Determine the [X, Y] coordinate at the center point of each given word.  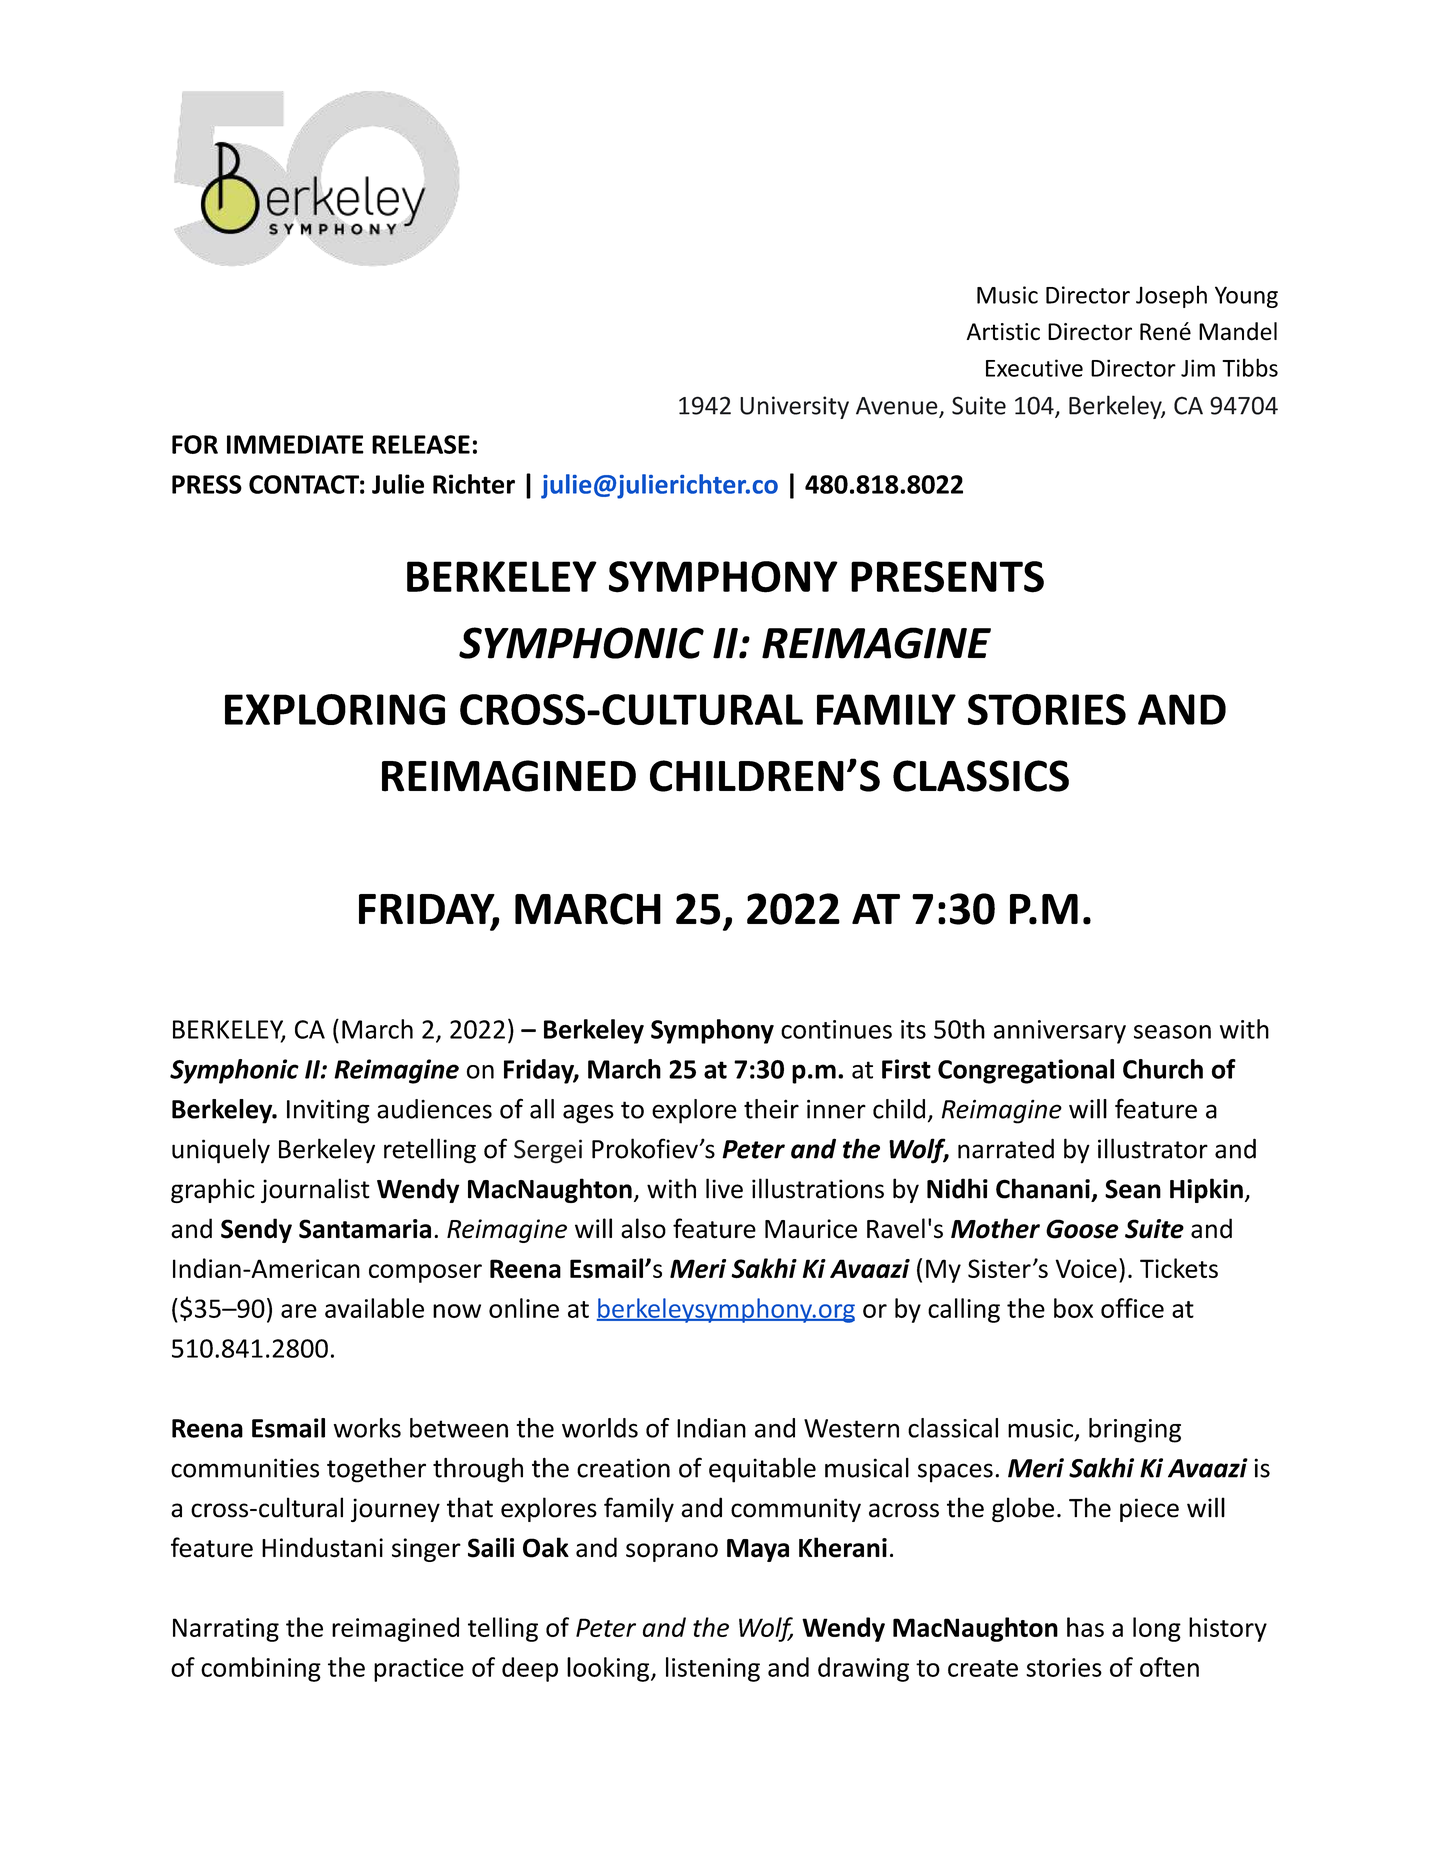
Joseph [1171, 296]
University [794, 407]
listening [713, 1669]
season [1172, 1032]
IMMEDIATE [295, 444]
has [1085, 1627]
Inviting [328, 1111]
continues [836, 1029]
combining [261, 1669]
